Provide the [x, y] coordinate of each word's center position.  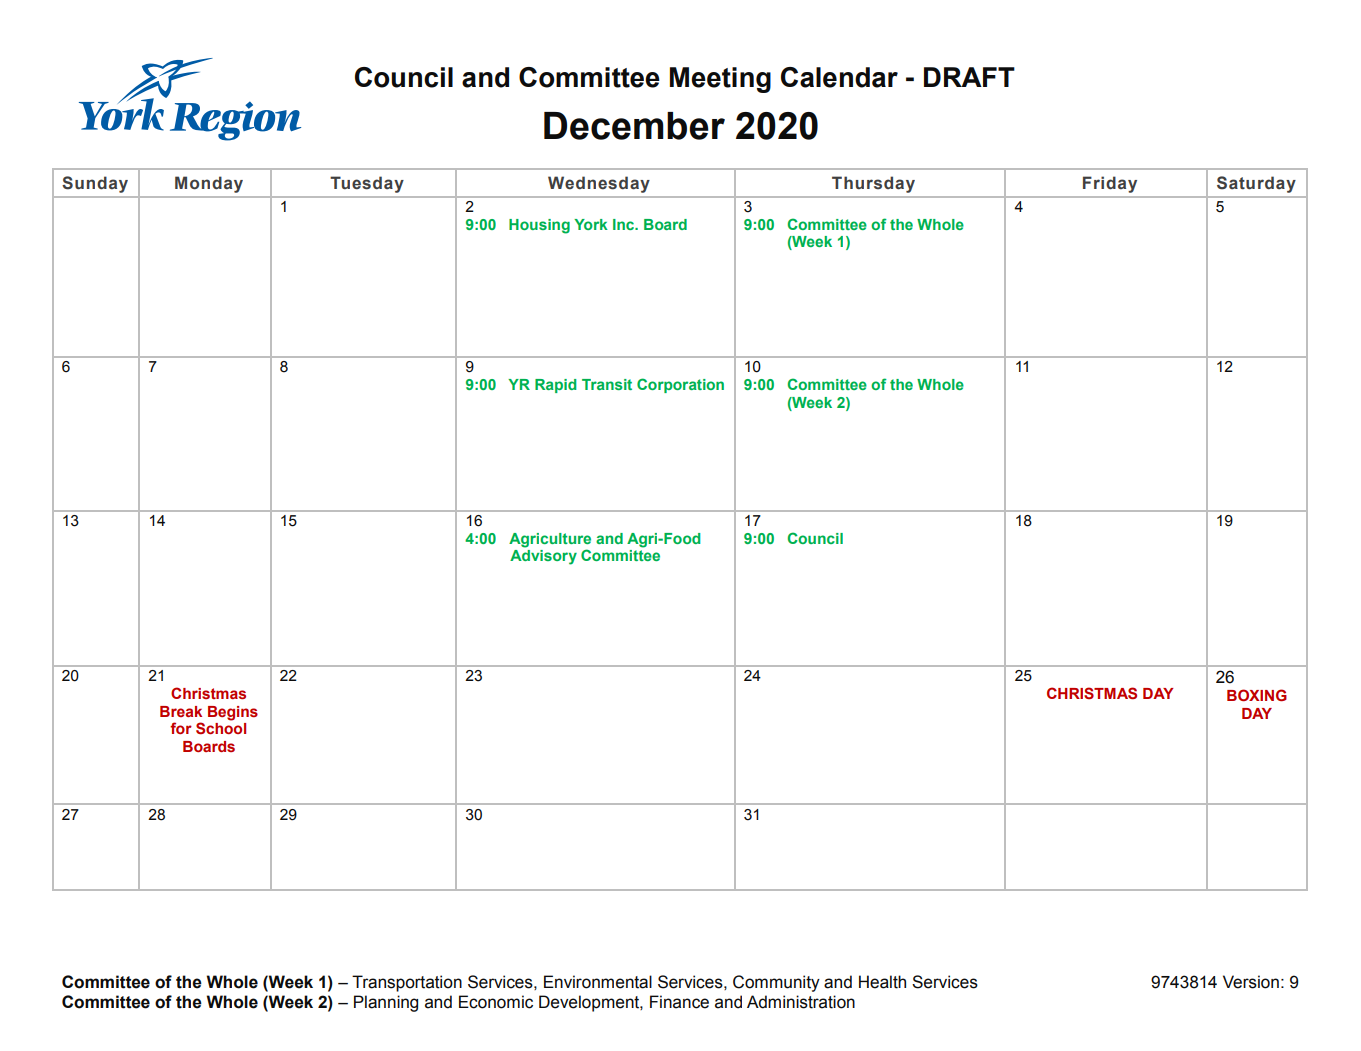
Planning [386, 1003]
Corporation [680, 385]
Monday [209, 184]
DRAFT [969, 77]
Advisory [543, 557]
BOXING [1257, 695]
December [634, 126]
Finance [679, 1002]
